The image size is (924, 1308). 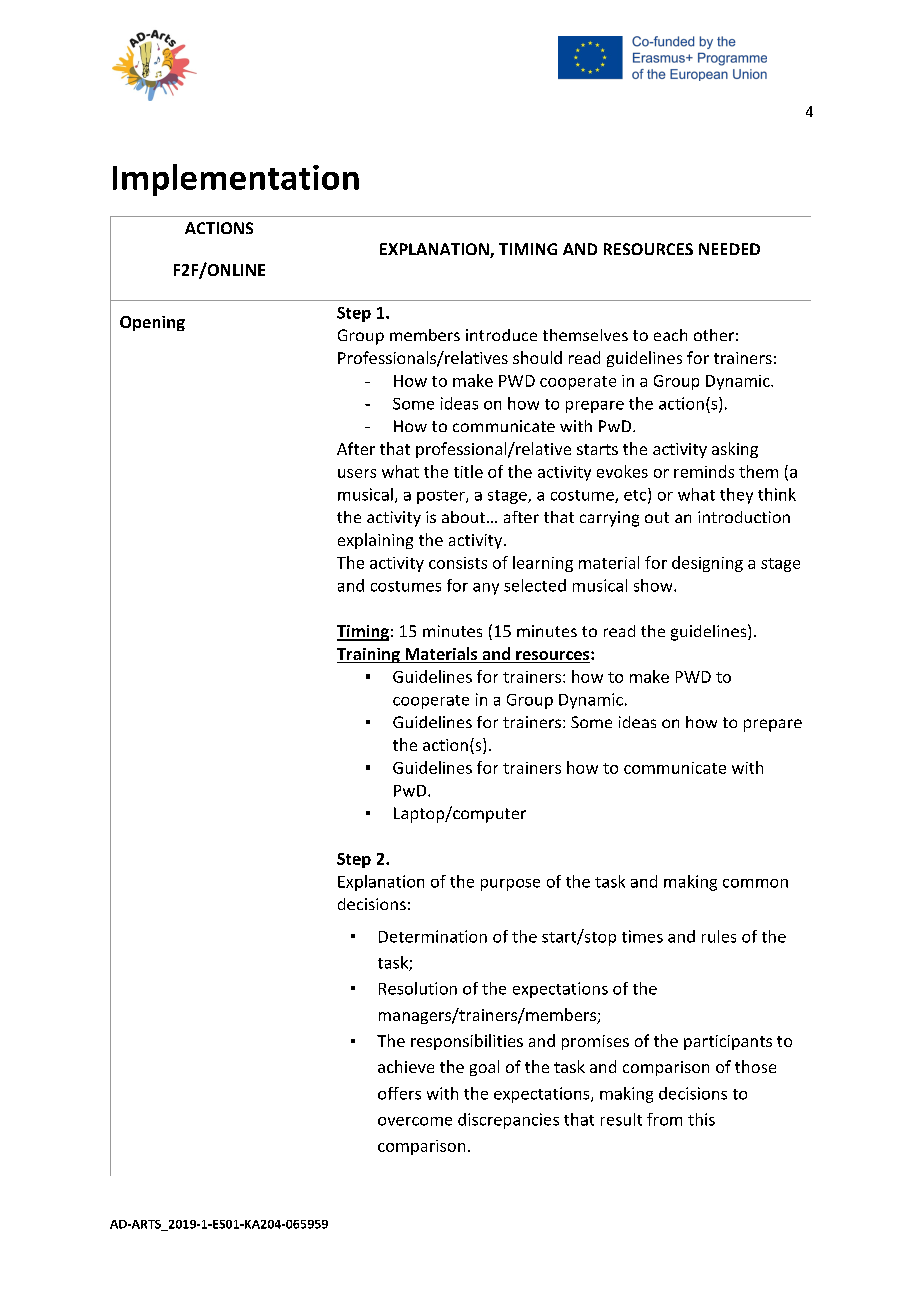 What do you see at coordinates (357, 473) in the screenshot?
I see `users` at bounding box center [357, 473].
